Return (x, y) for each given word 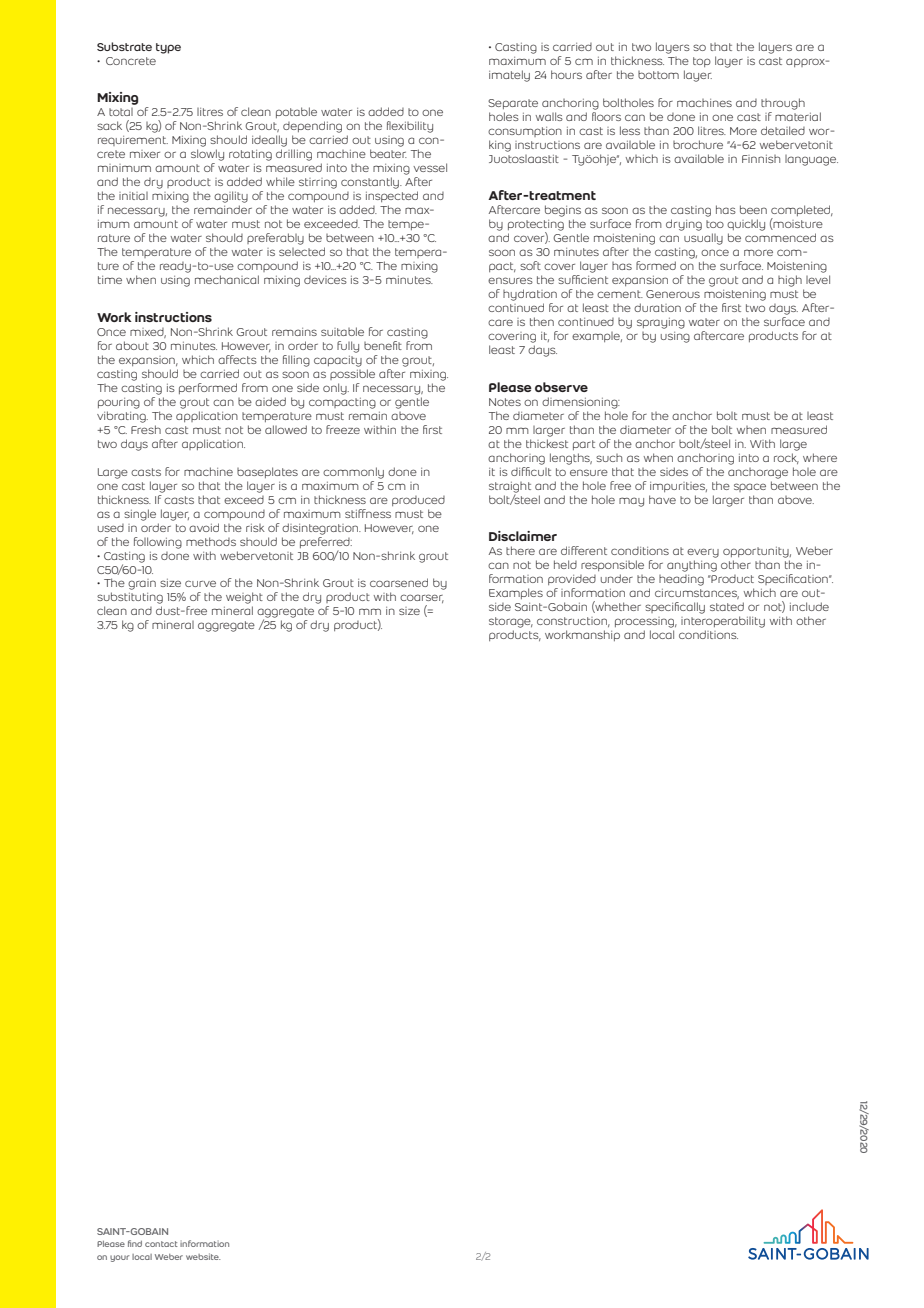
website (203, 1256)
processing (646, 622)
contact (161, 1244)
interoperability (723, 622)
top (702, 62)
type (168, 48)
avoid (204, 527)
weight (244, 598)
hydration (530, 295)
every (703, 553)
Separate (513, 104)
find (135, 1243)
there (520, 550)
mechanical (227, 279)
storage (511, 622)
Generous (673, 294)
